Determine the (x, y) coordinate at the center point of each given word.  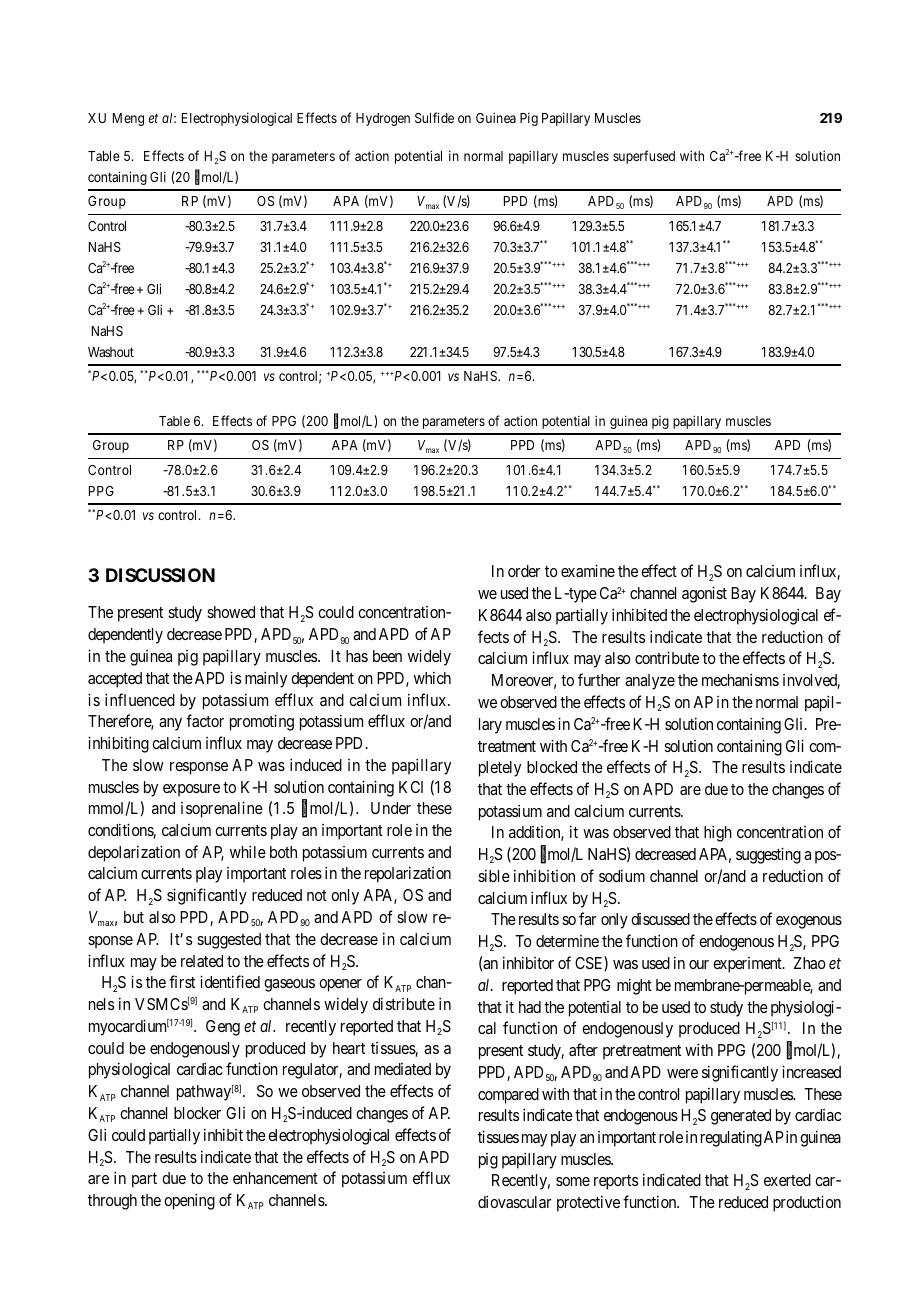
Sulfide (434, 117)
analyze (650, 682)
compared (508, 1096)
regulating (731, 1138)
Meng (128, 119)
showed (231, 612)
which (432, 677)
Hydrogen (383, 119)
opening (189, 1201)
